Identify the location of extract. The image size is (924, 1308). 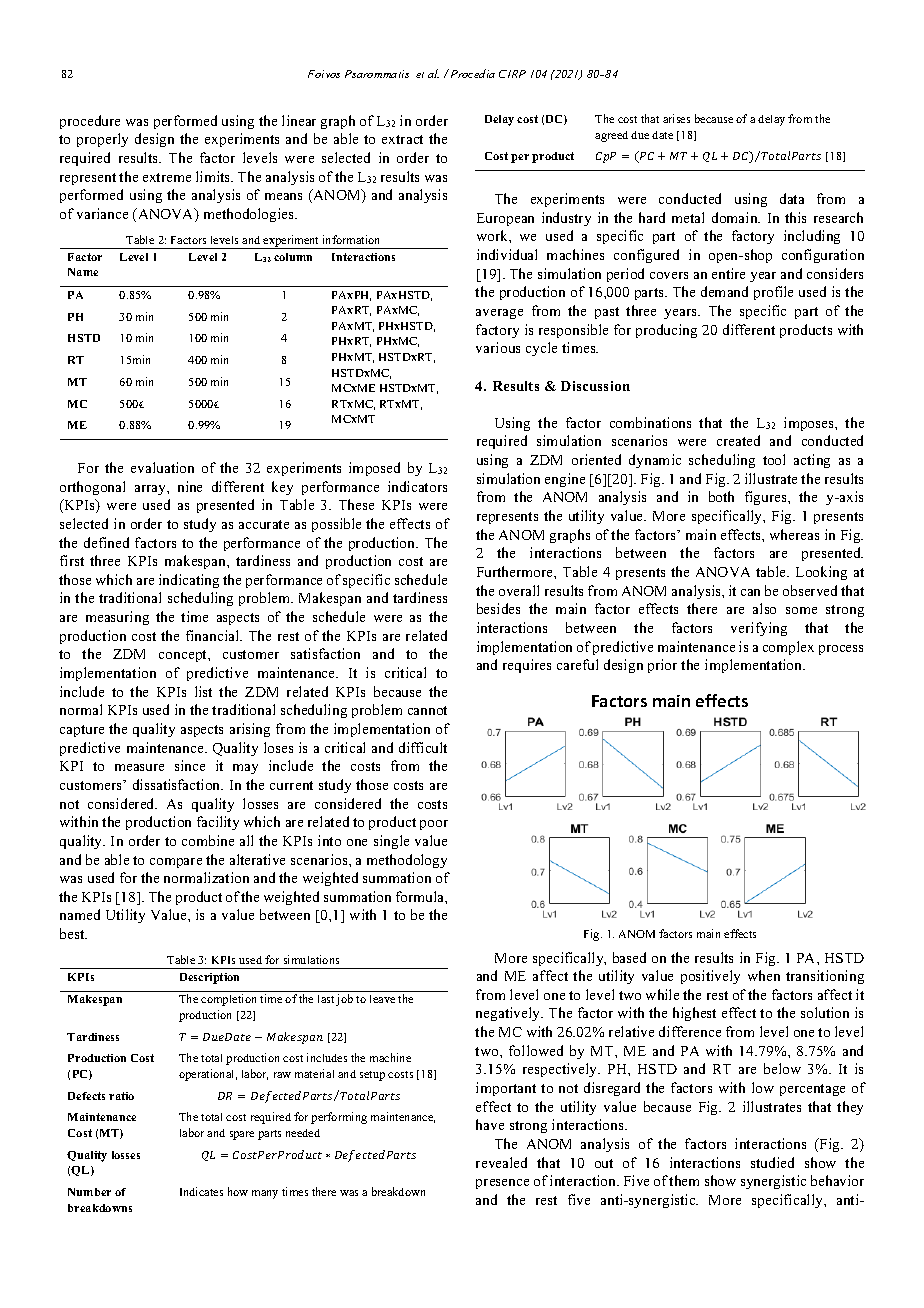
(402, 139).
